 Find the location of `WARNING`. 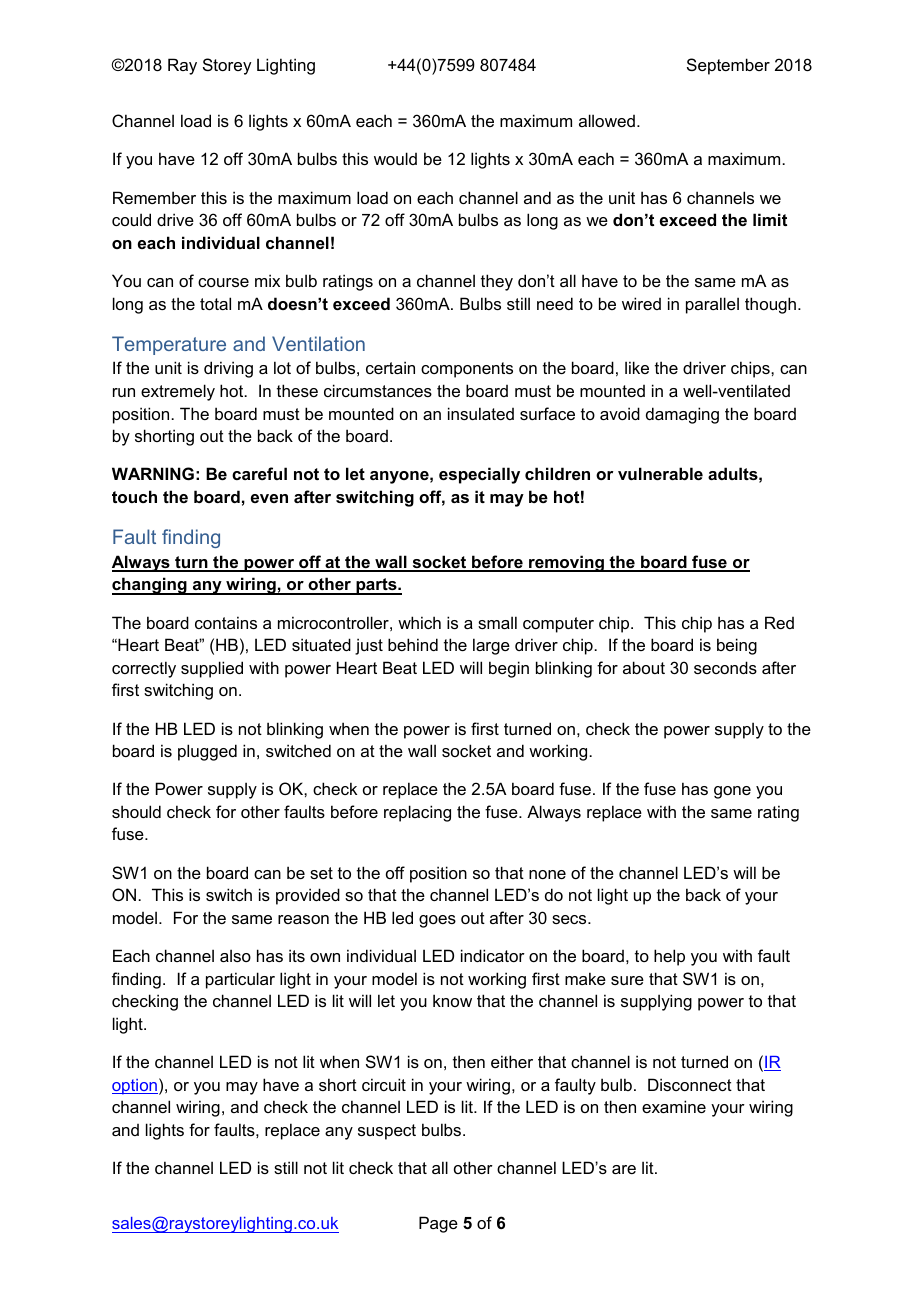

WARNING is located at coordinates (153, 473).
